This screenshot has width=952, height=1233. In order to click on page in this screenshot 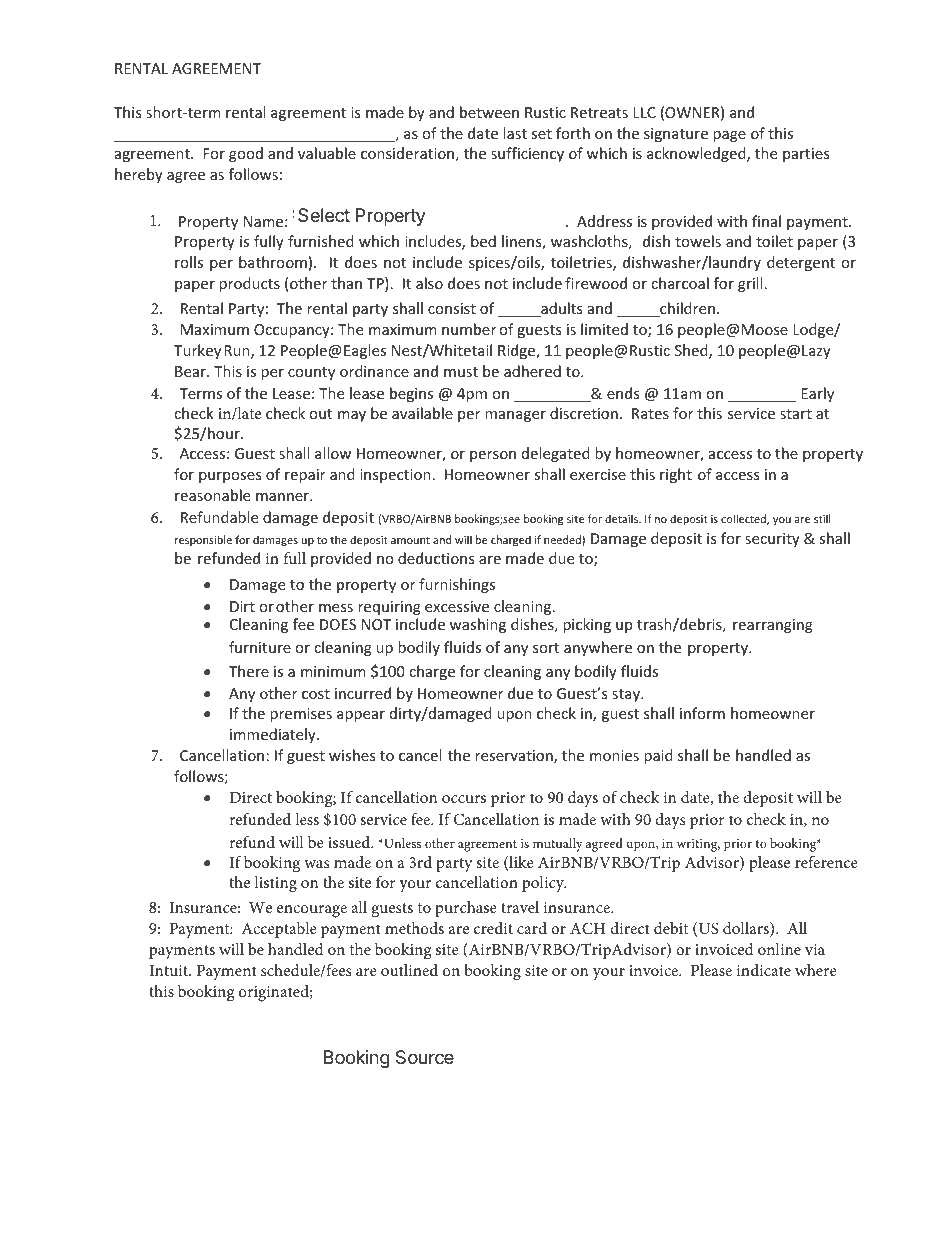, I will do `click(729, 136)`.
